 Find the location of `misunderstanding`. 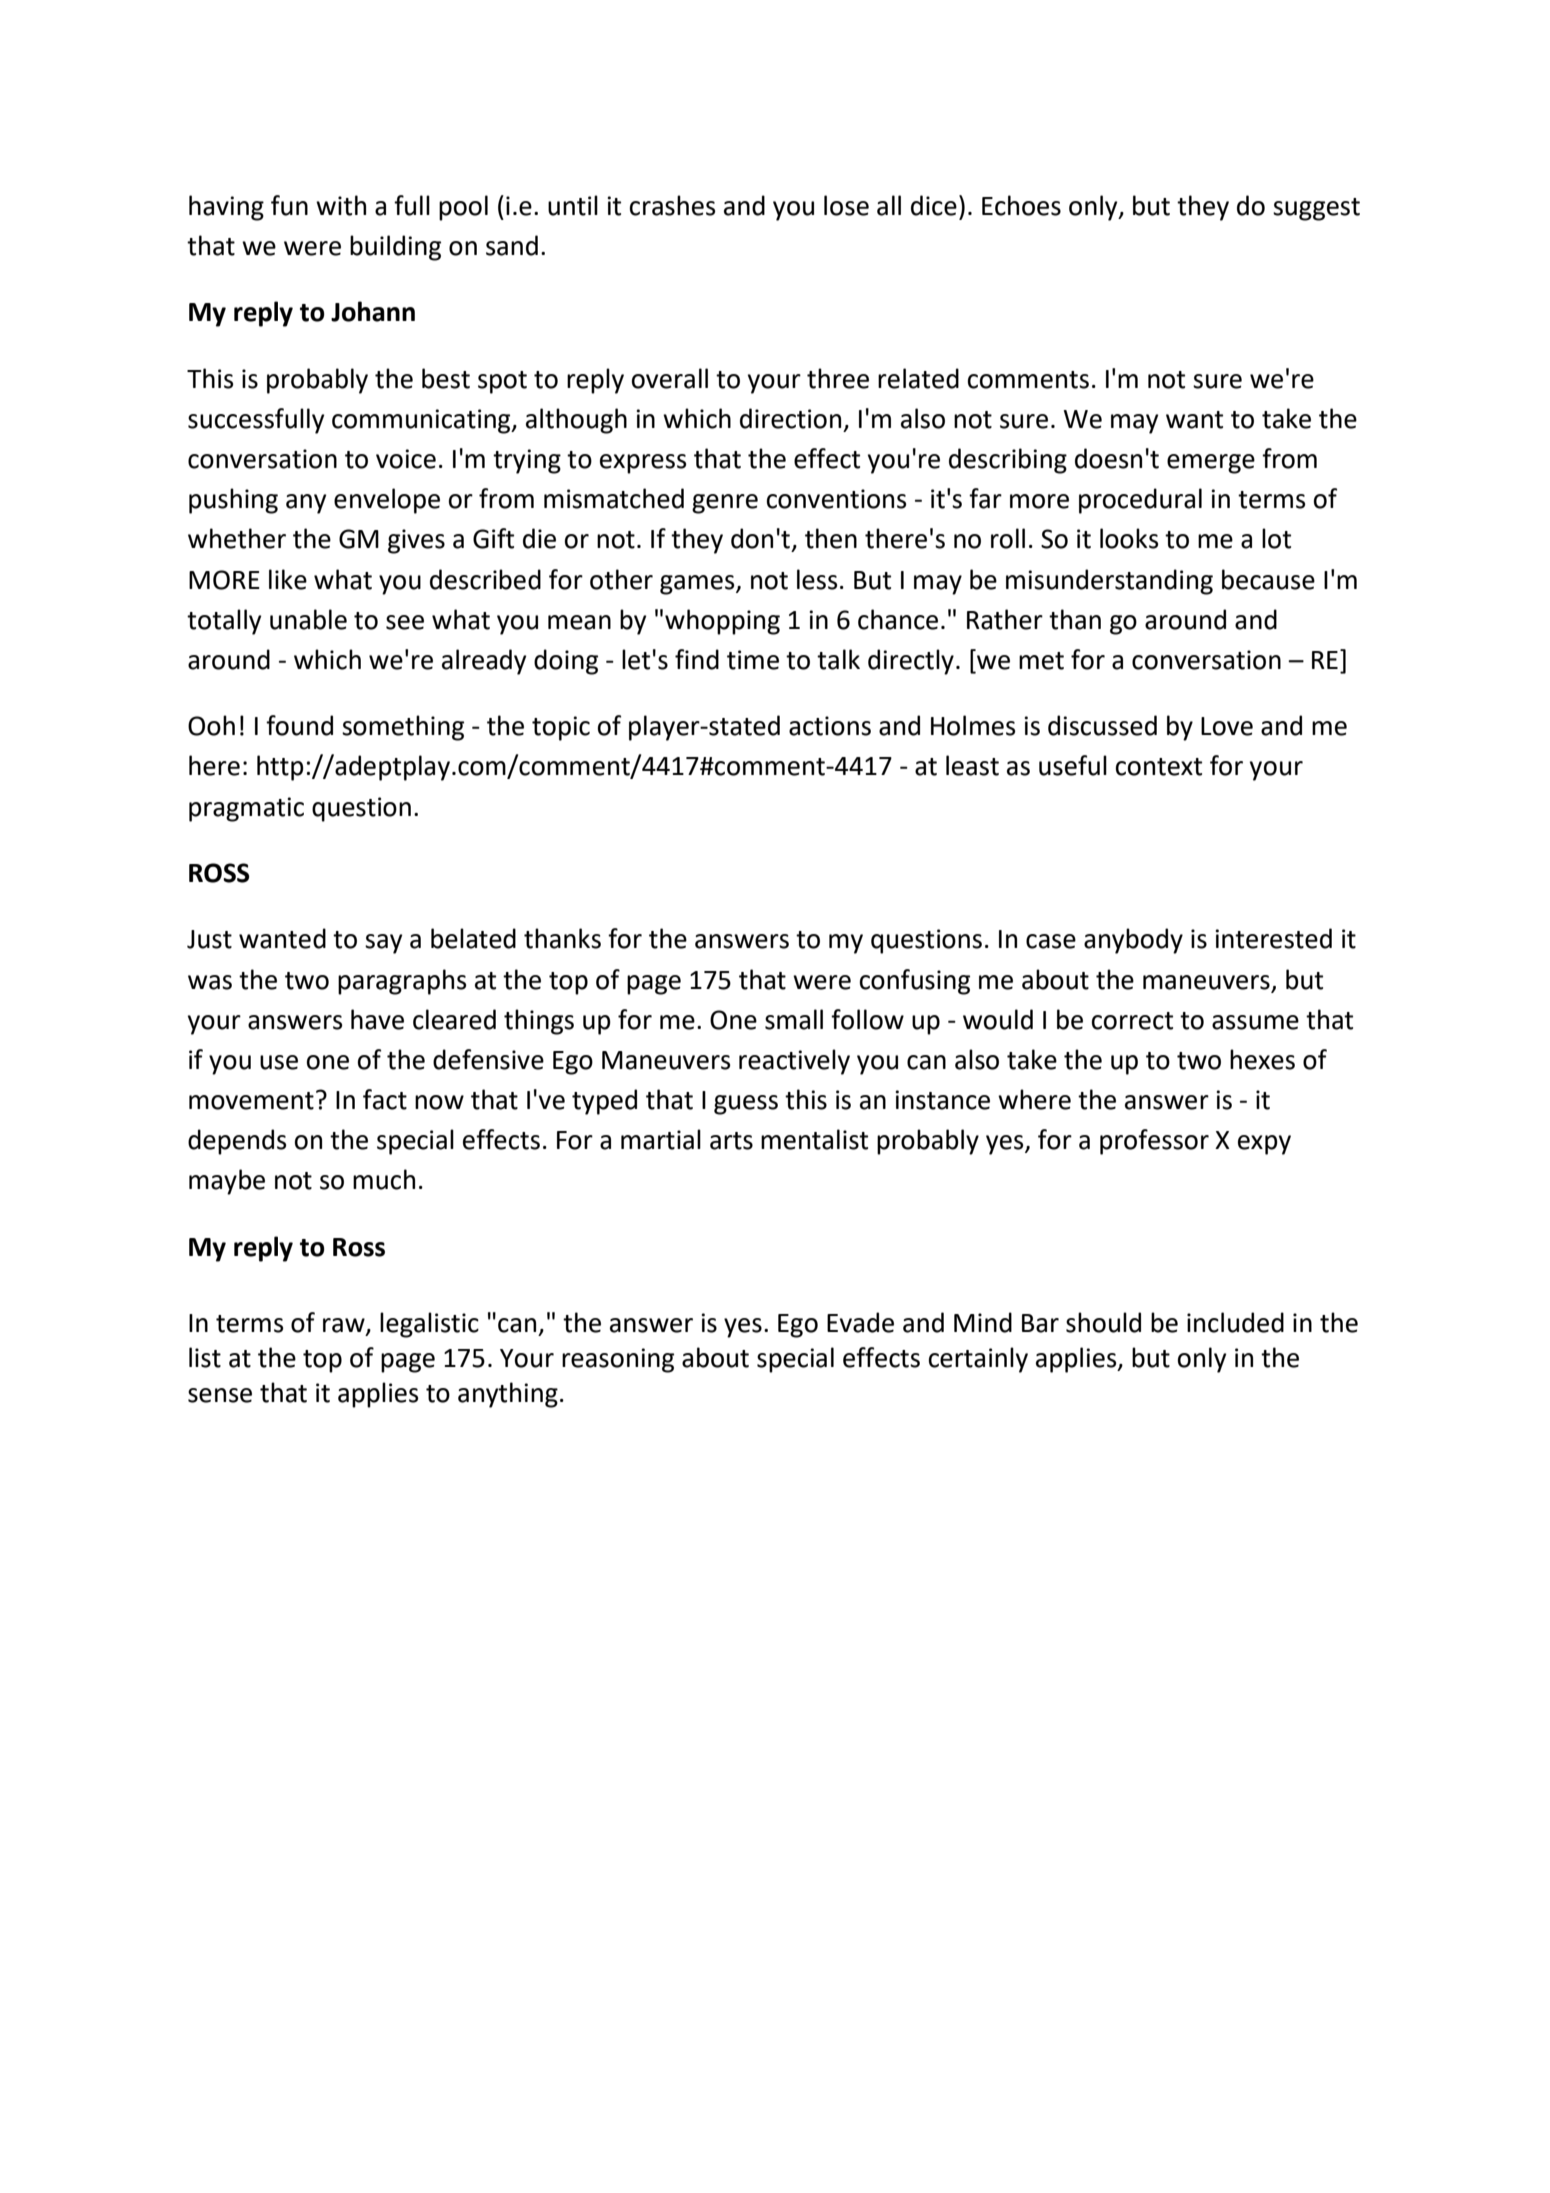

misunderstanding is located at coordinates (1109, 582).
